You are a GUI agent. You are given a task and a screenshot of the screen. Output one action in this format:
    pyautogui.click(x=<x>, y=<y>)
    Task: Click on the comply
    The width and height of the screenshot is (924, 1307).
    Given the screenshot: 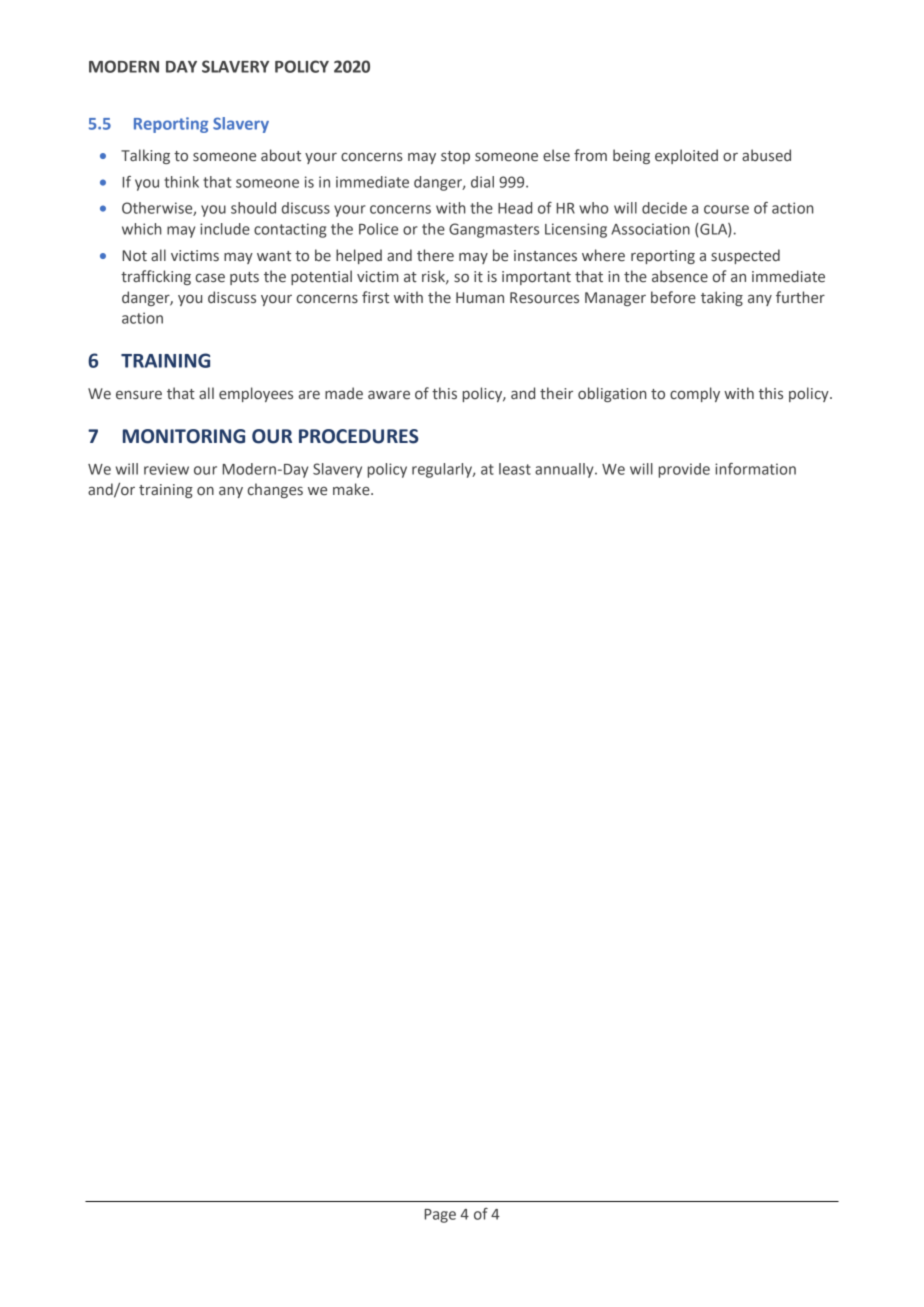 What is the action you would take?
    pyautogui.click(x=695, y=394)
